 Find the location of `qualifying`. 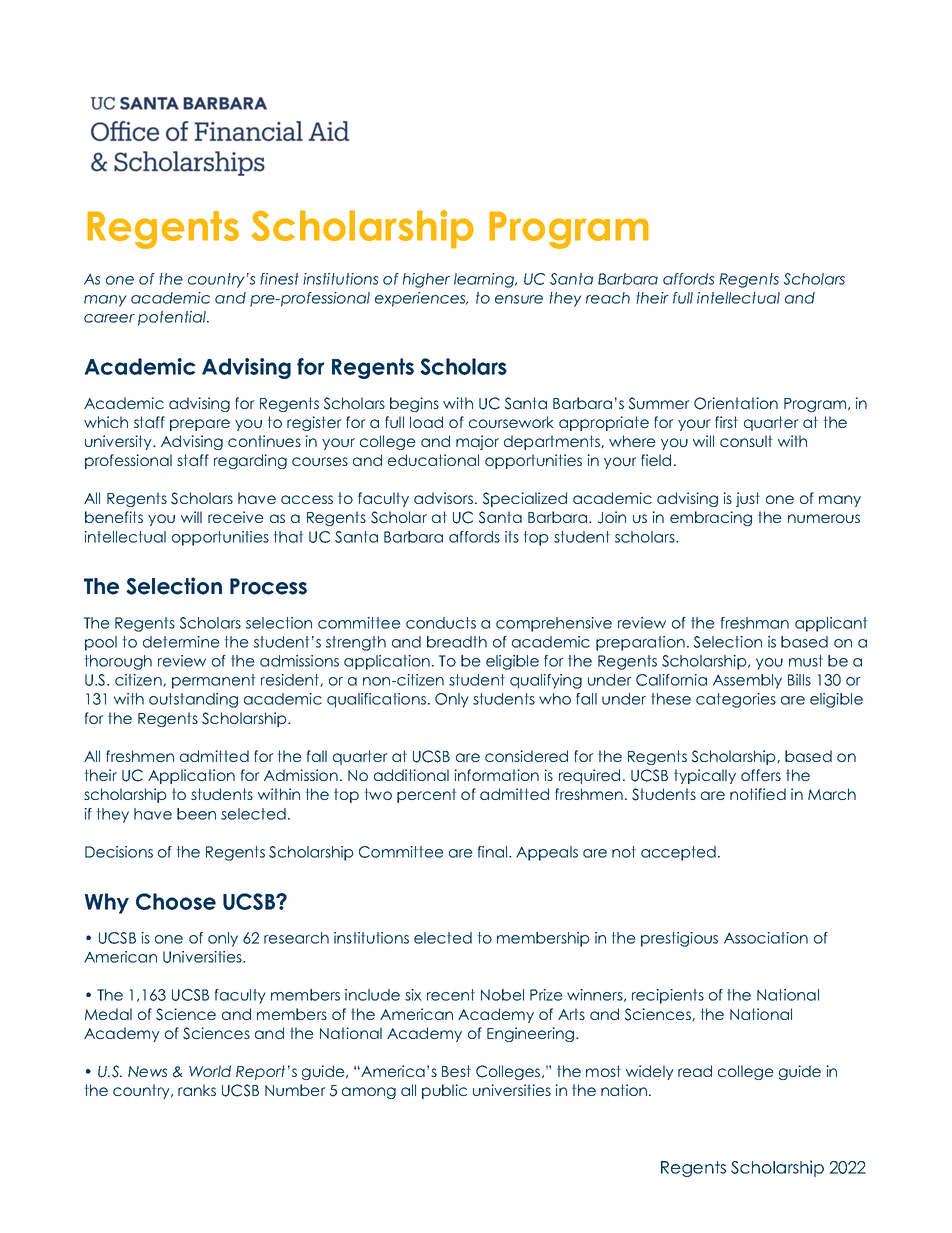

qualifying is located at coordinates (546, 681).
